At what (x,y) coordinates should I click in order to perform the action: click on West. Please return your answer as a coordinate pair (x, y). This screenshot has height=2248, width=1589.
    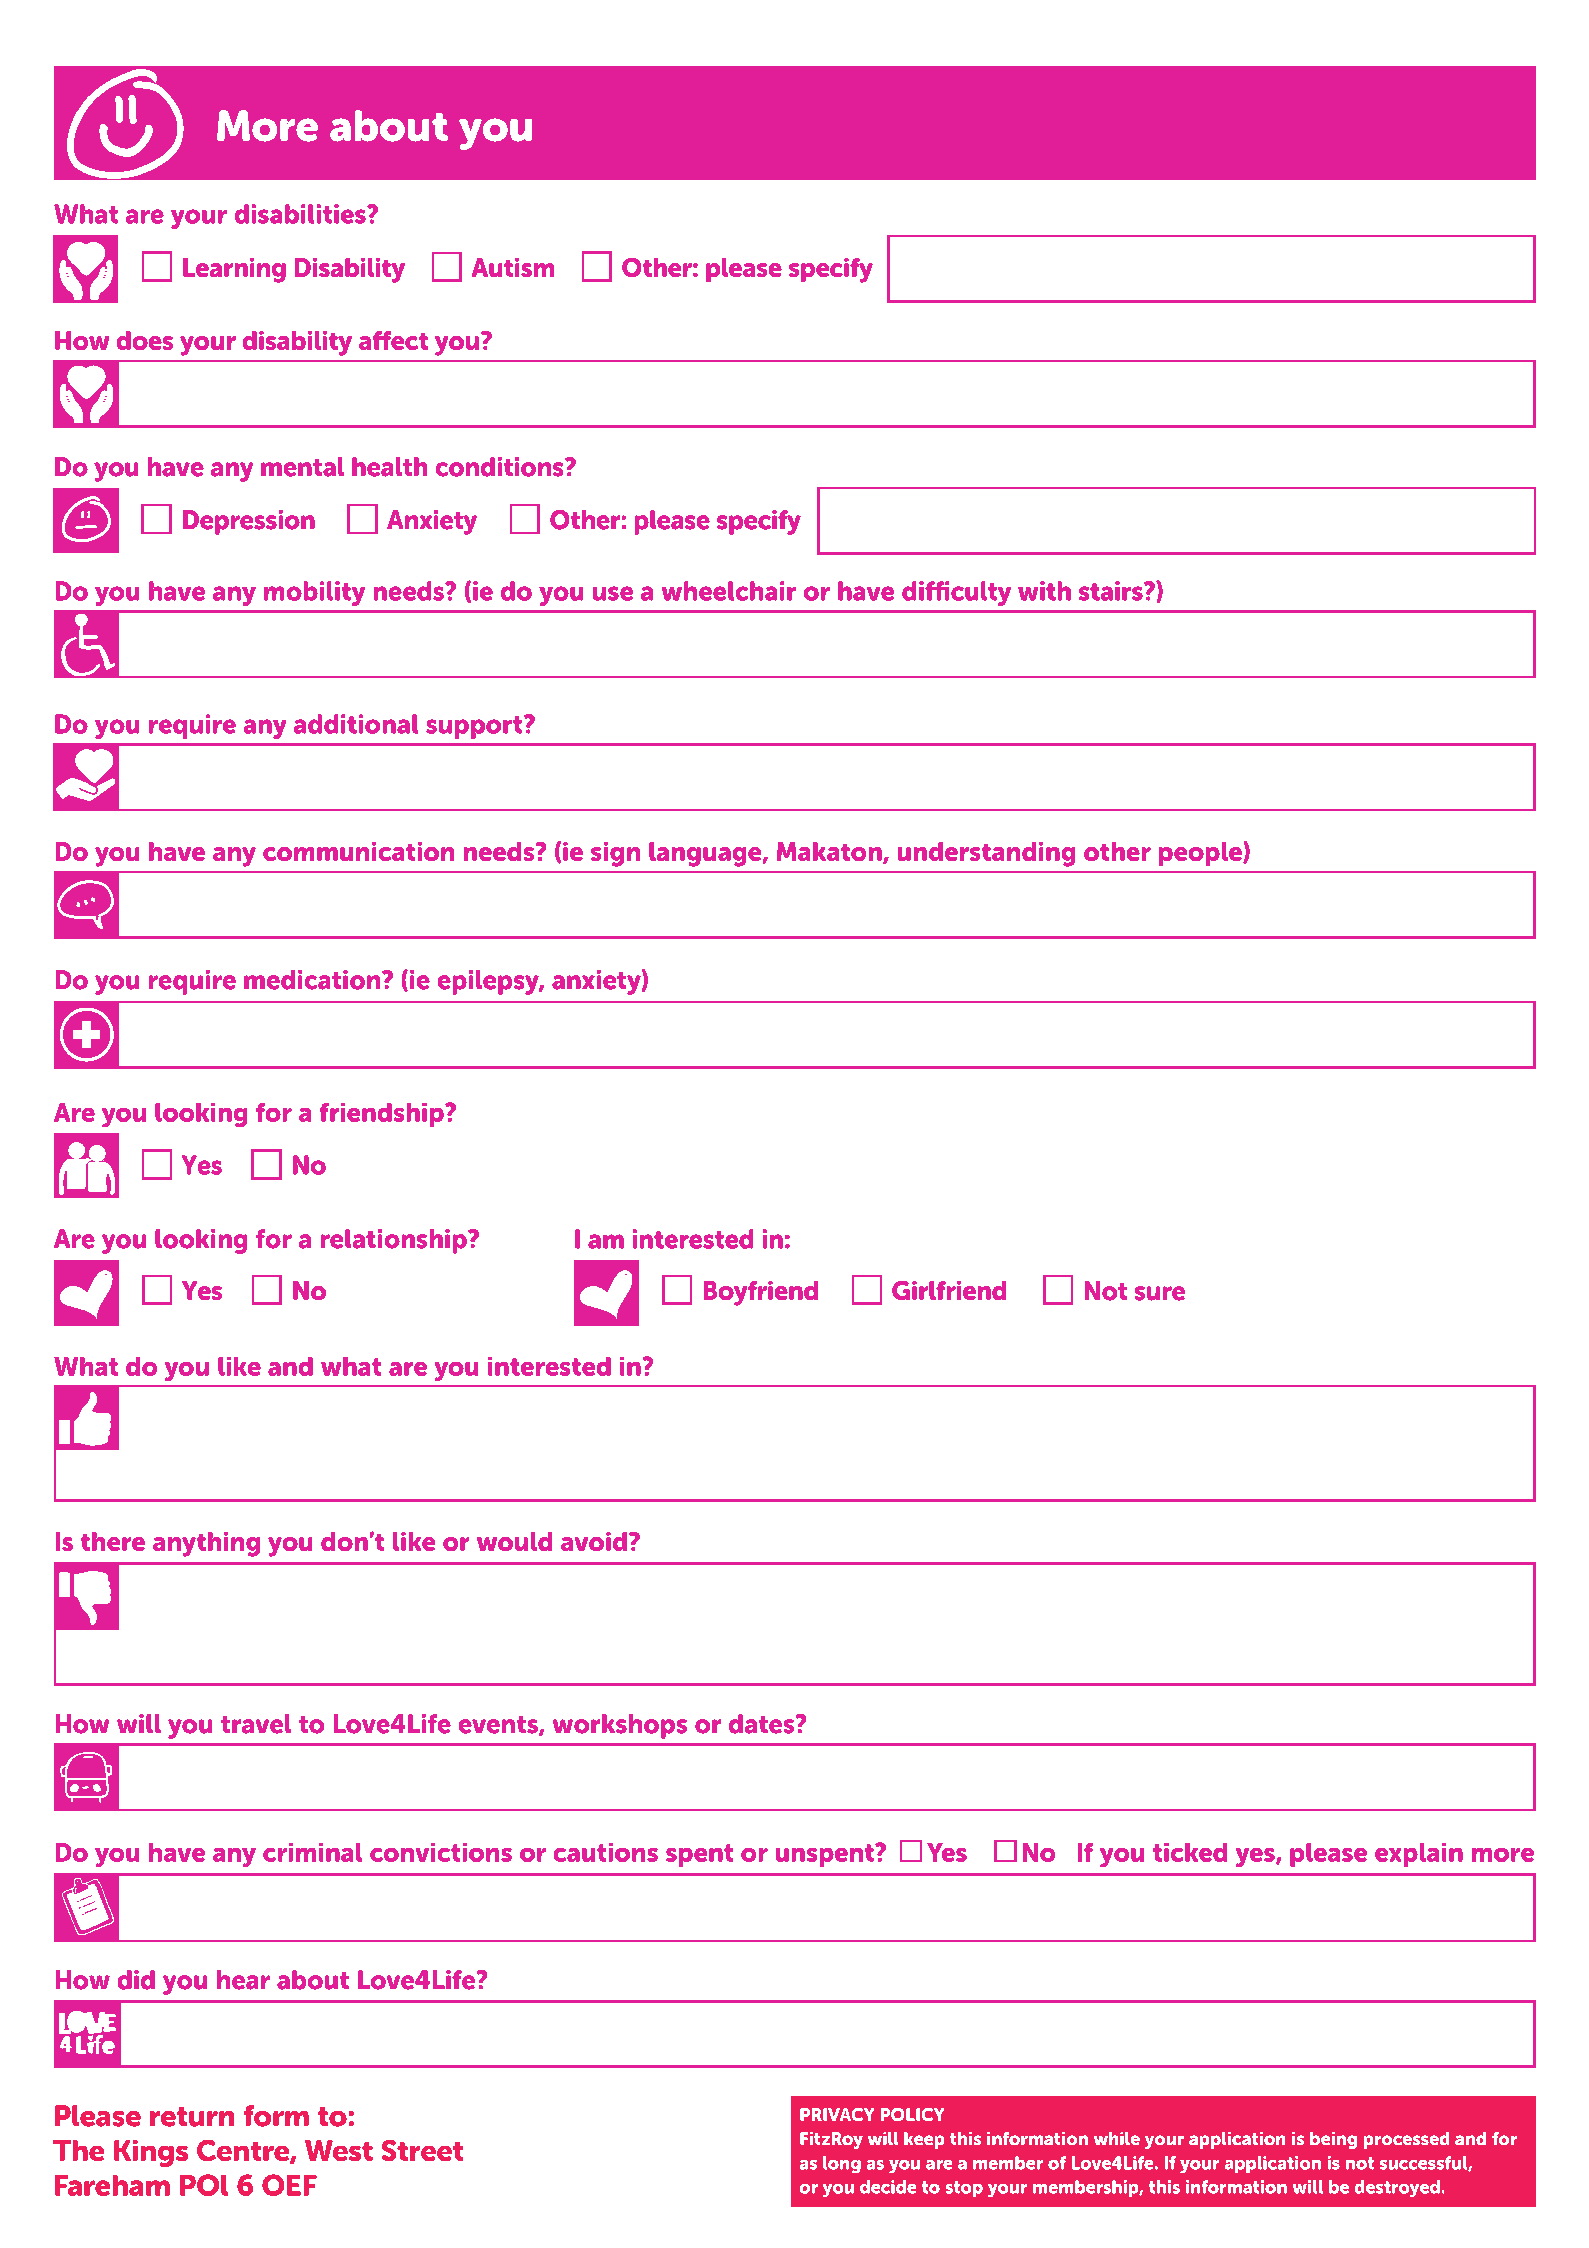
    Looking at the image, I should click on (339, 2150).
